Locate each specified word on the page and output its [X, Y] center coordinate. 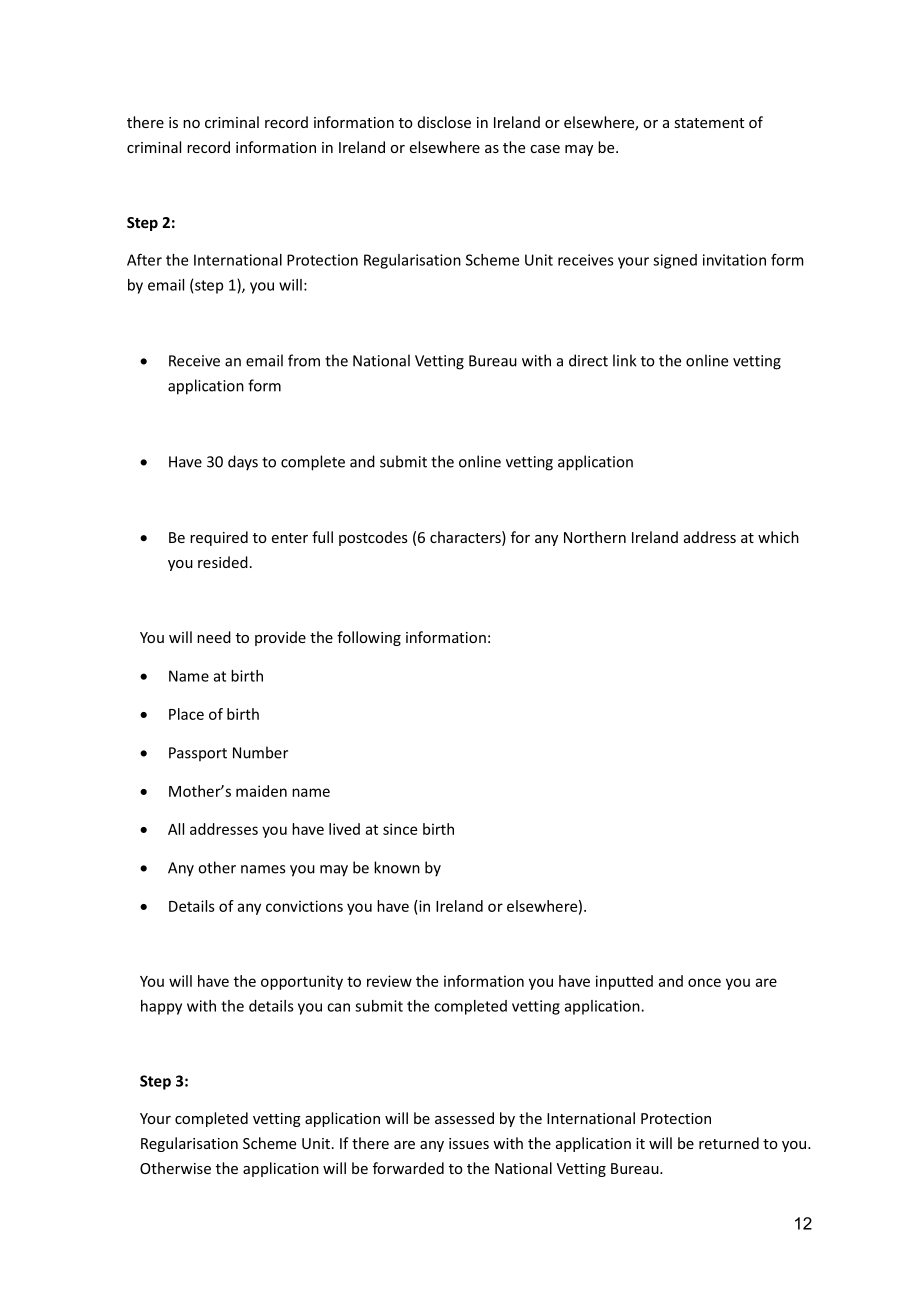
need [214, 637]
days [243, 463]
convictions [304, 906]
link [624, 360]
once [704, 982]
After [144, 259]
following [369, 638]
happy [161, 1007]
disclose [444, 122]
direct [588, 360]
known [397, 867]
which [778, 537]
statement [709, 123]
